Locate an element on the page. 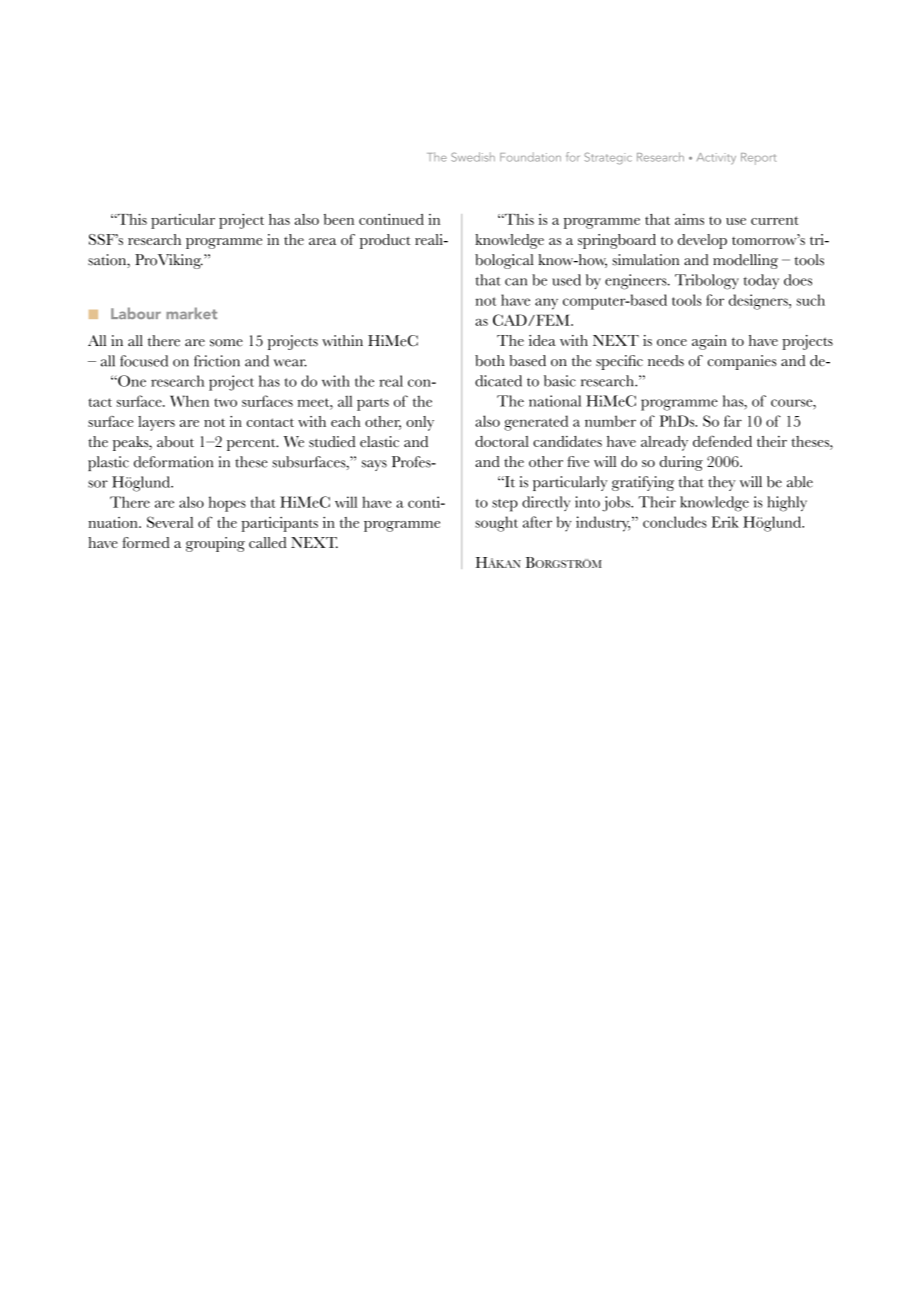  about is located at coordinates (175, 441).
